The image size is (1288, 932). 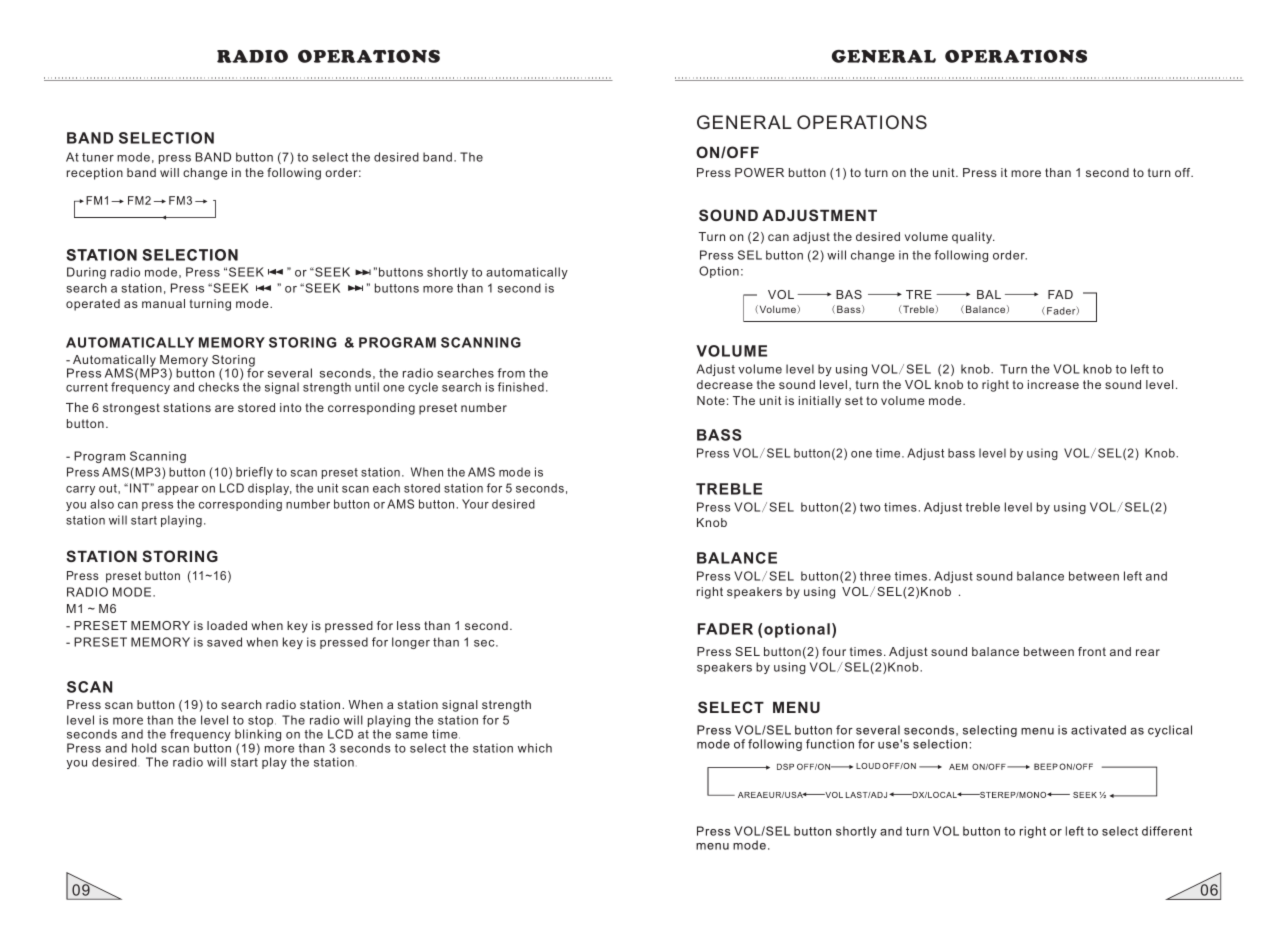 I want to click on POWER, so click(x=759, y=172).
